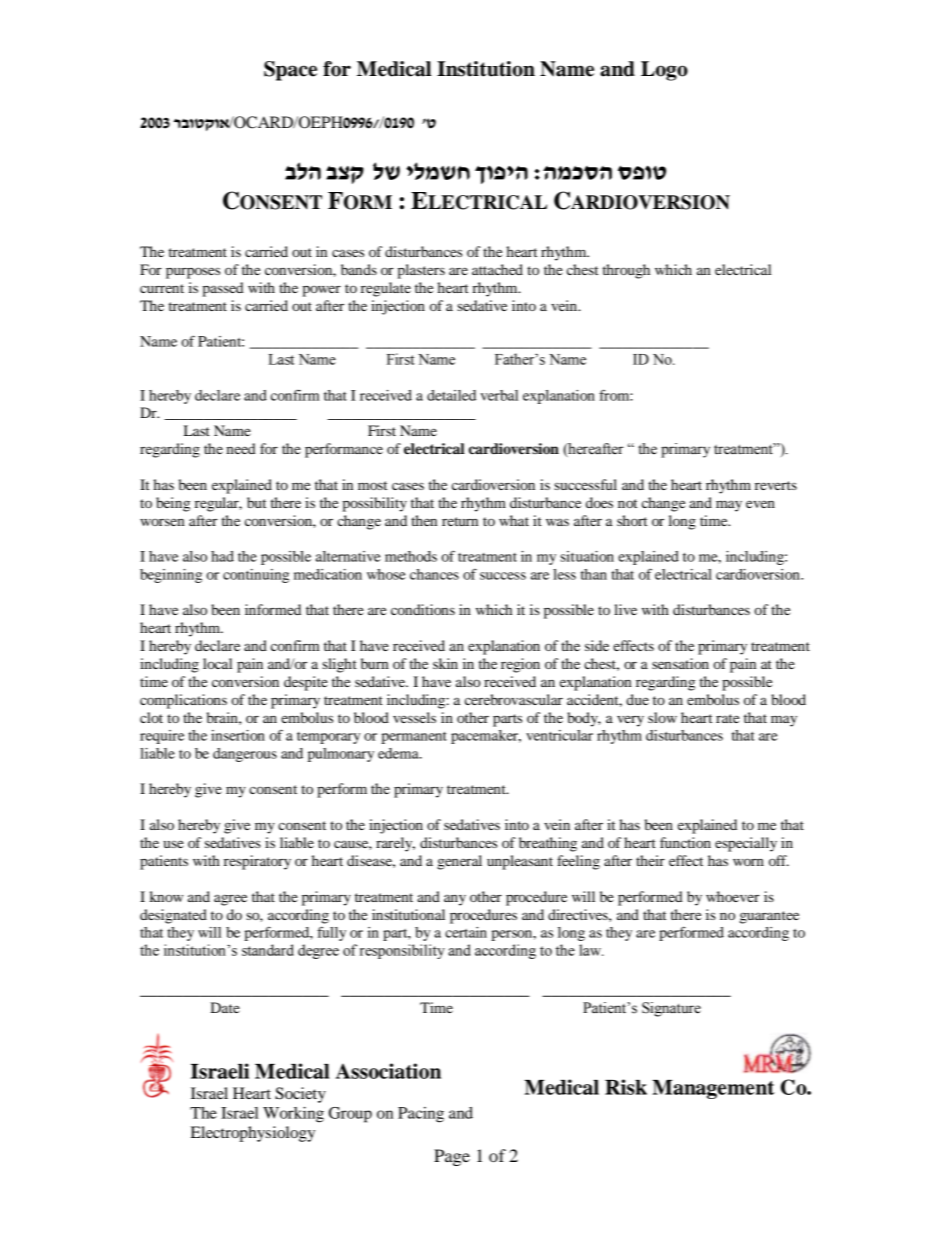 The height and width of the screenshot is (1233, 952). Describe the element at coordinates (727, 718) in the screenshot. I see `rate` at that location.
